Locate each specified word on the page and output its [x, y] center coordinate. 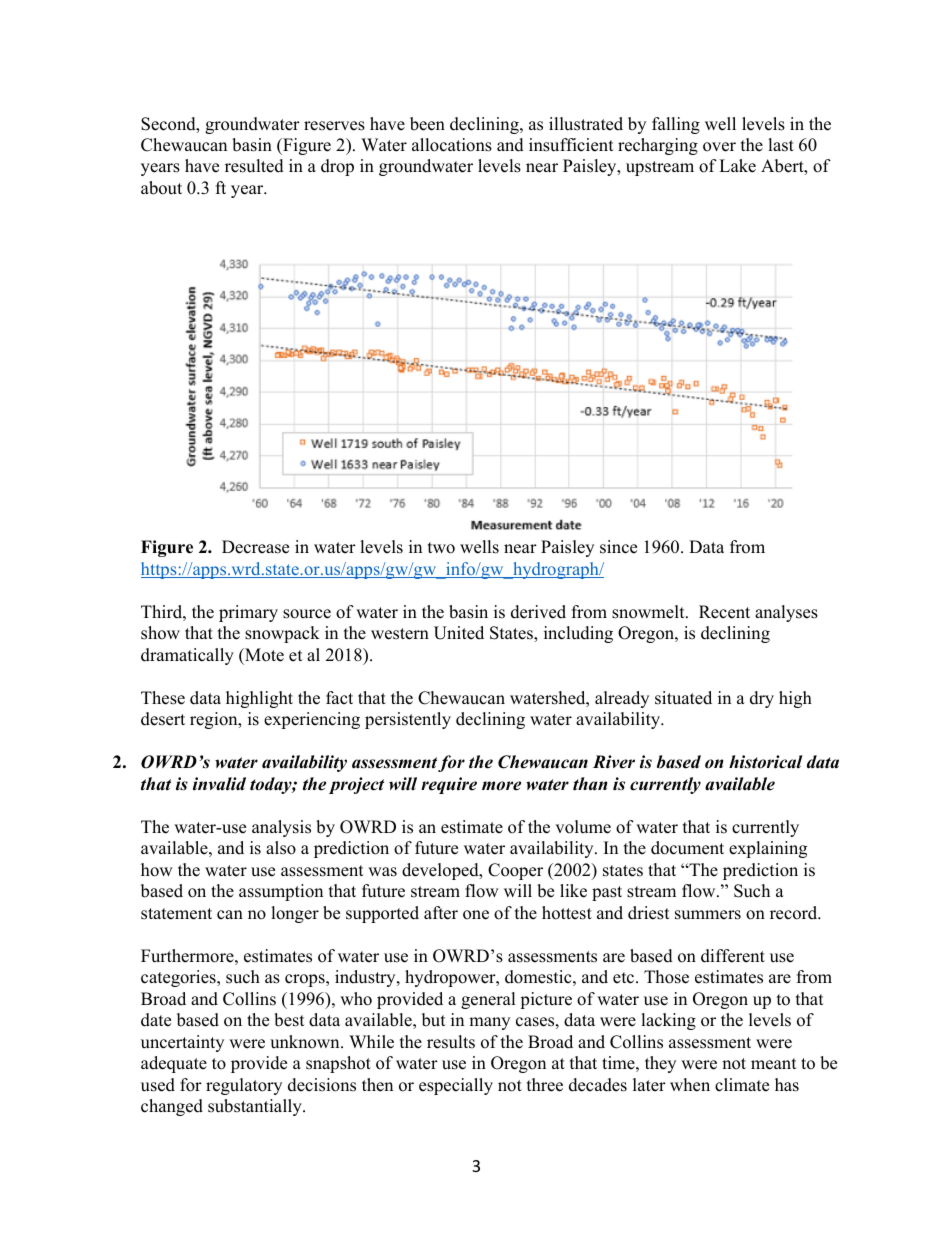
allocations [452, 145]
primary [248, 613]
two [441, 548]
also [281, 848]
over [719, 147]
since [618, 547]
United [459, 633]
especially [456, 1086]
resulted [254, 166]
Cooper [515, 871]
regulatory [244, 1086]
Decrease [255, 547]
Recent [724, 612]
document [687, 848]
